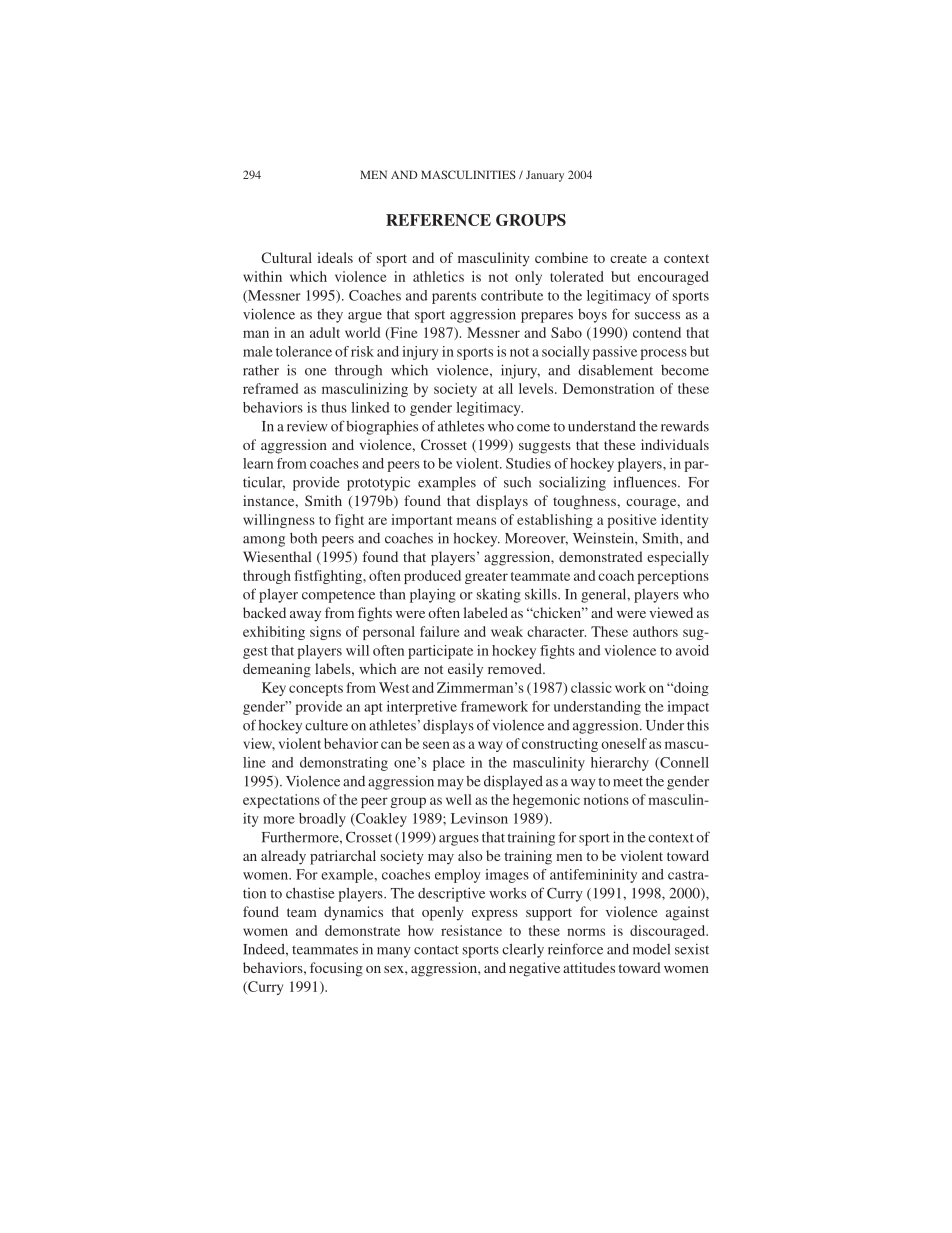  I want to click on both, so click(303, 538).
